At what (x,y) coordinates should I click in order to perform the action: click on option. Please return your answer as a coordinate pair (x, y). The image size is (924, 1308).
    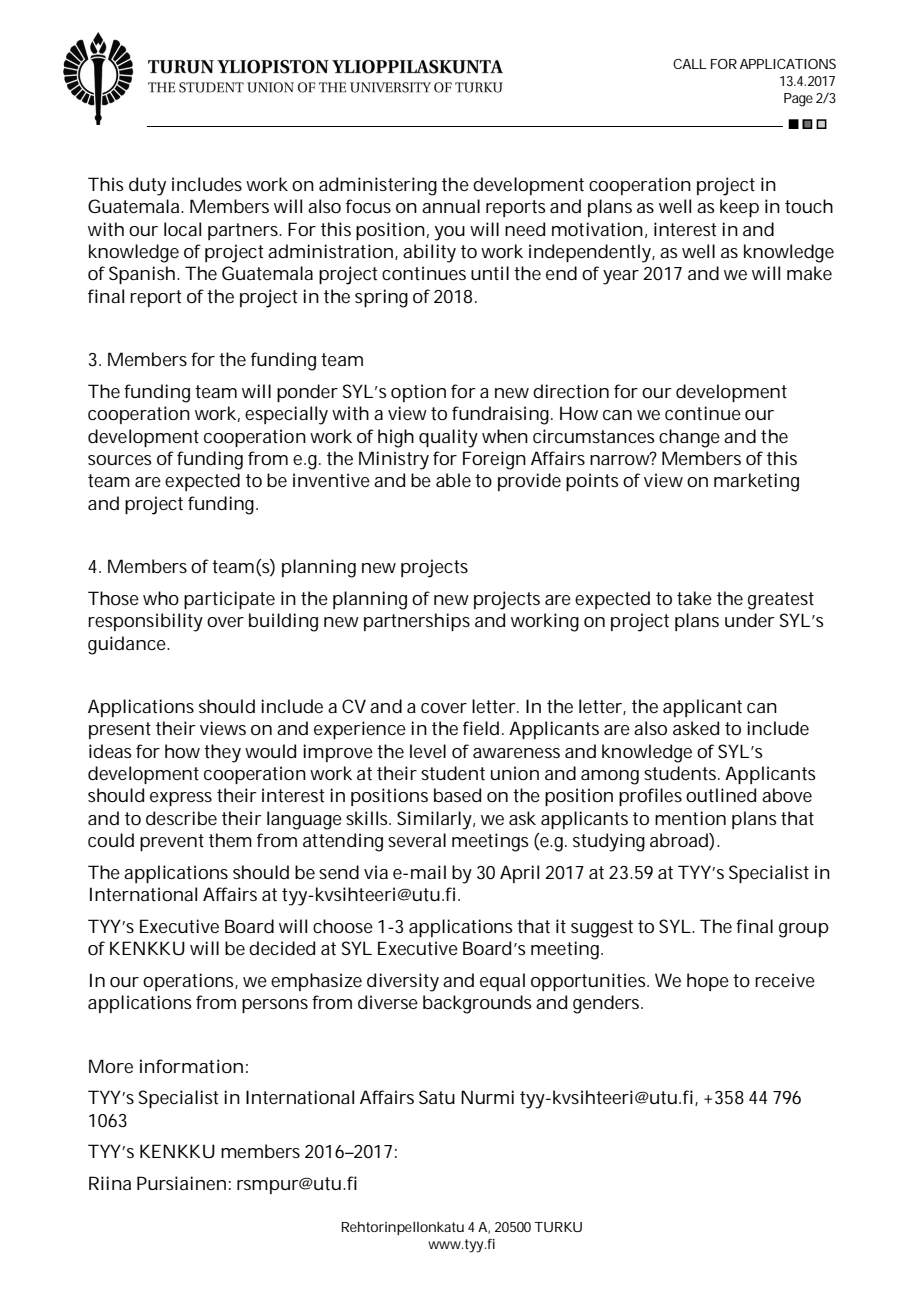
    Looking at the image, I should click on (418, 393).
